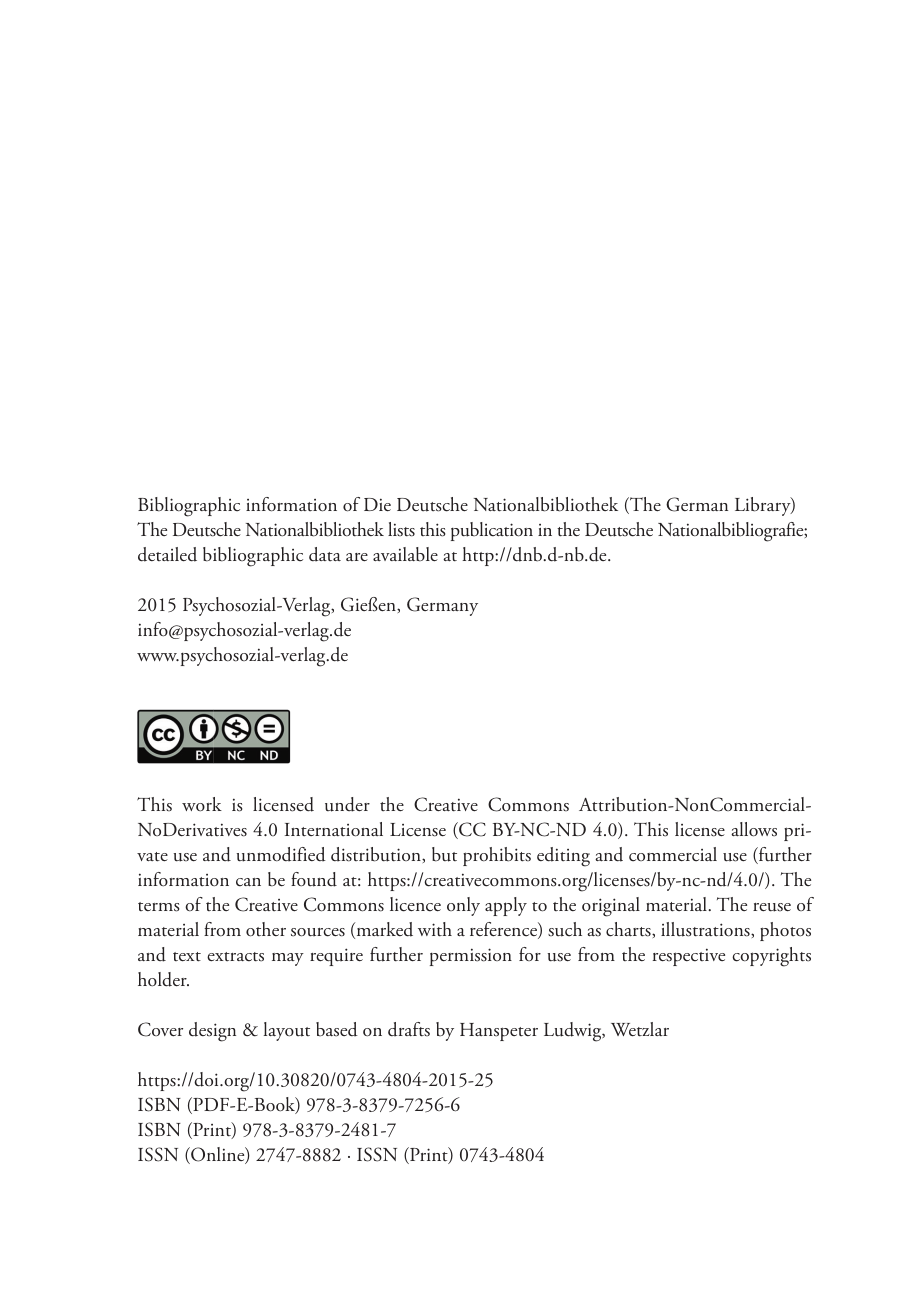 The image size is (924, 1311). I want to click on available, so click(405, 554).
